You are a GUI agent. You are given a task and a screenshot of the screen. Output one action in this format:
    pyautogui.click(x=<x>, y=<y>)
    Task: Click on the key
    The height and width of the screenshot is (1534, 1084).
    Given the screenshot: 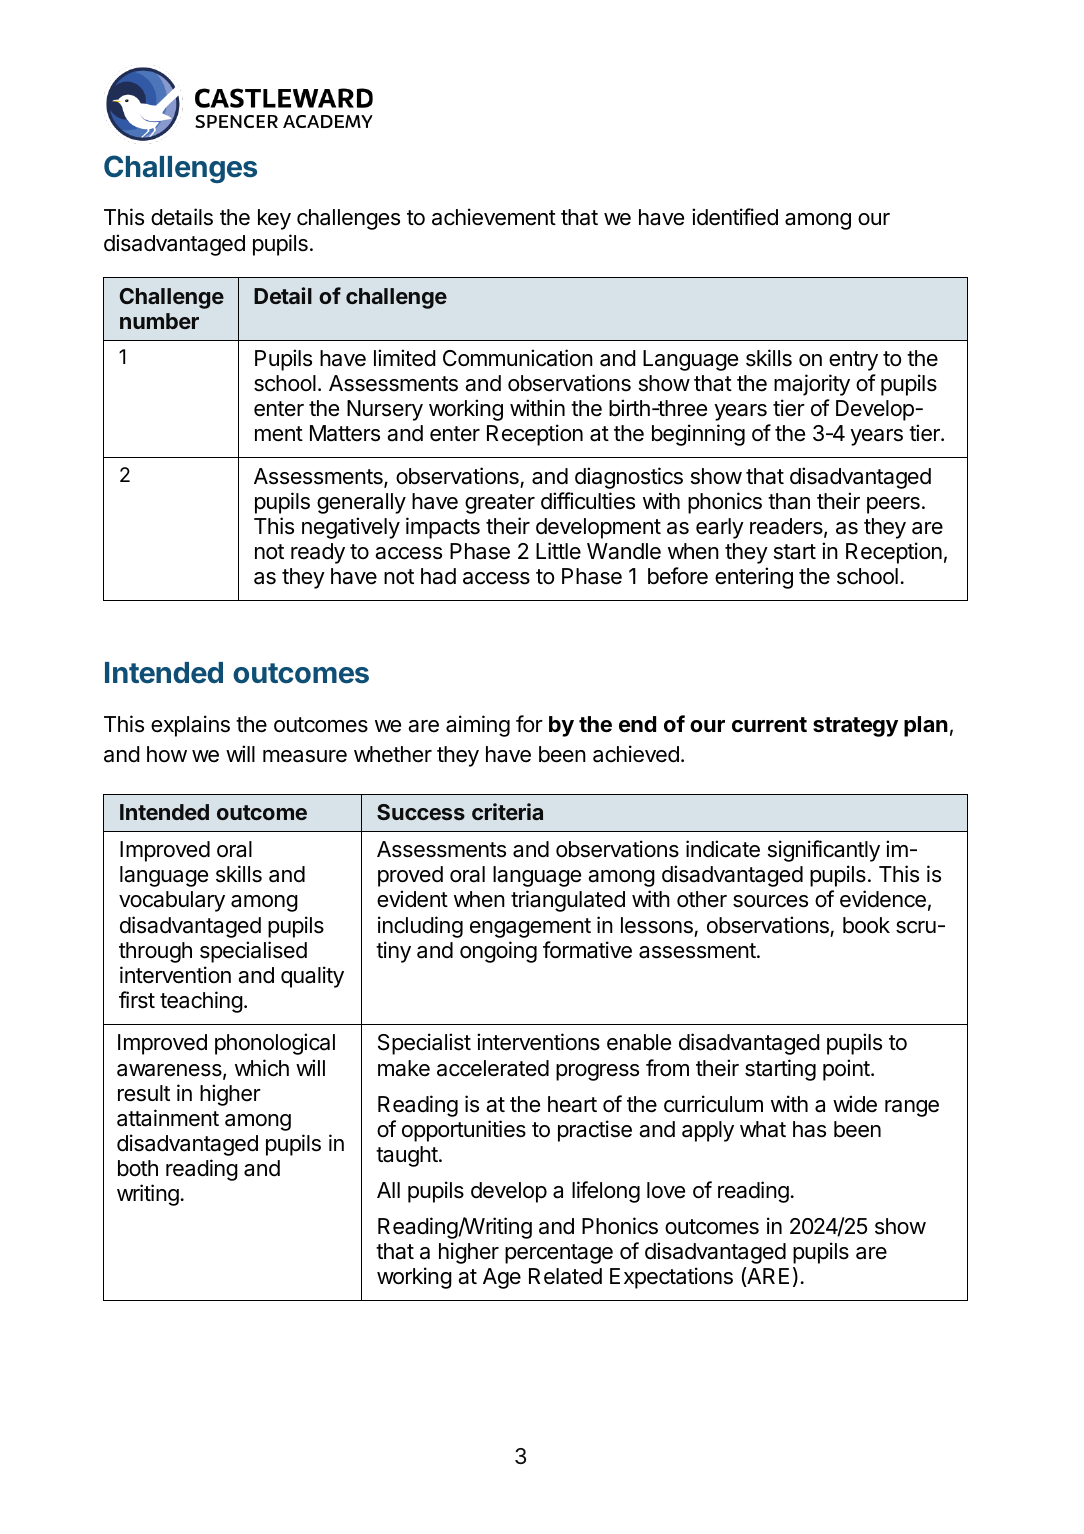 What is the action you would take?
    pyautogui.click(x=274, y=219)
